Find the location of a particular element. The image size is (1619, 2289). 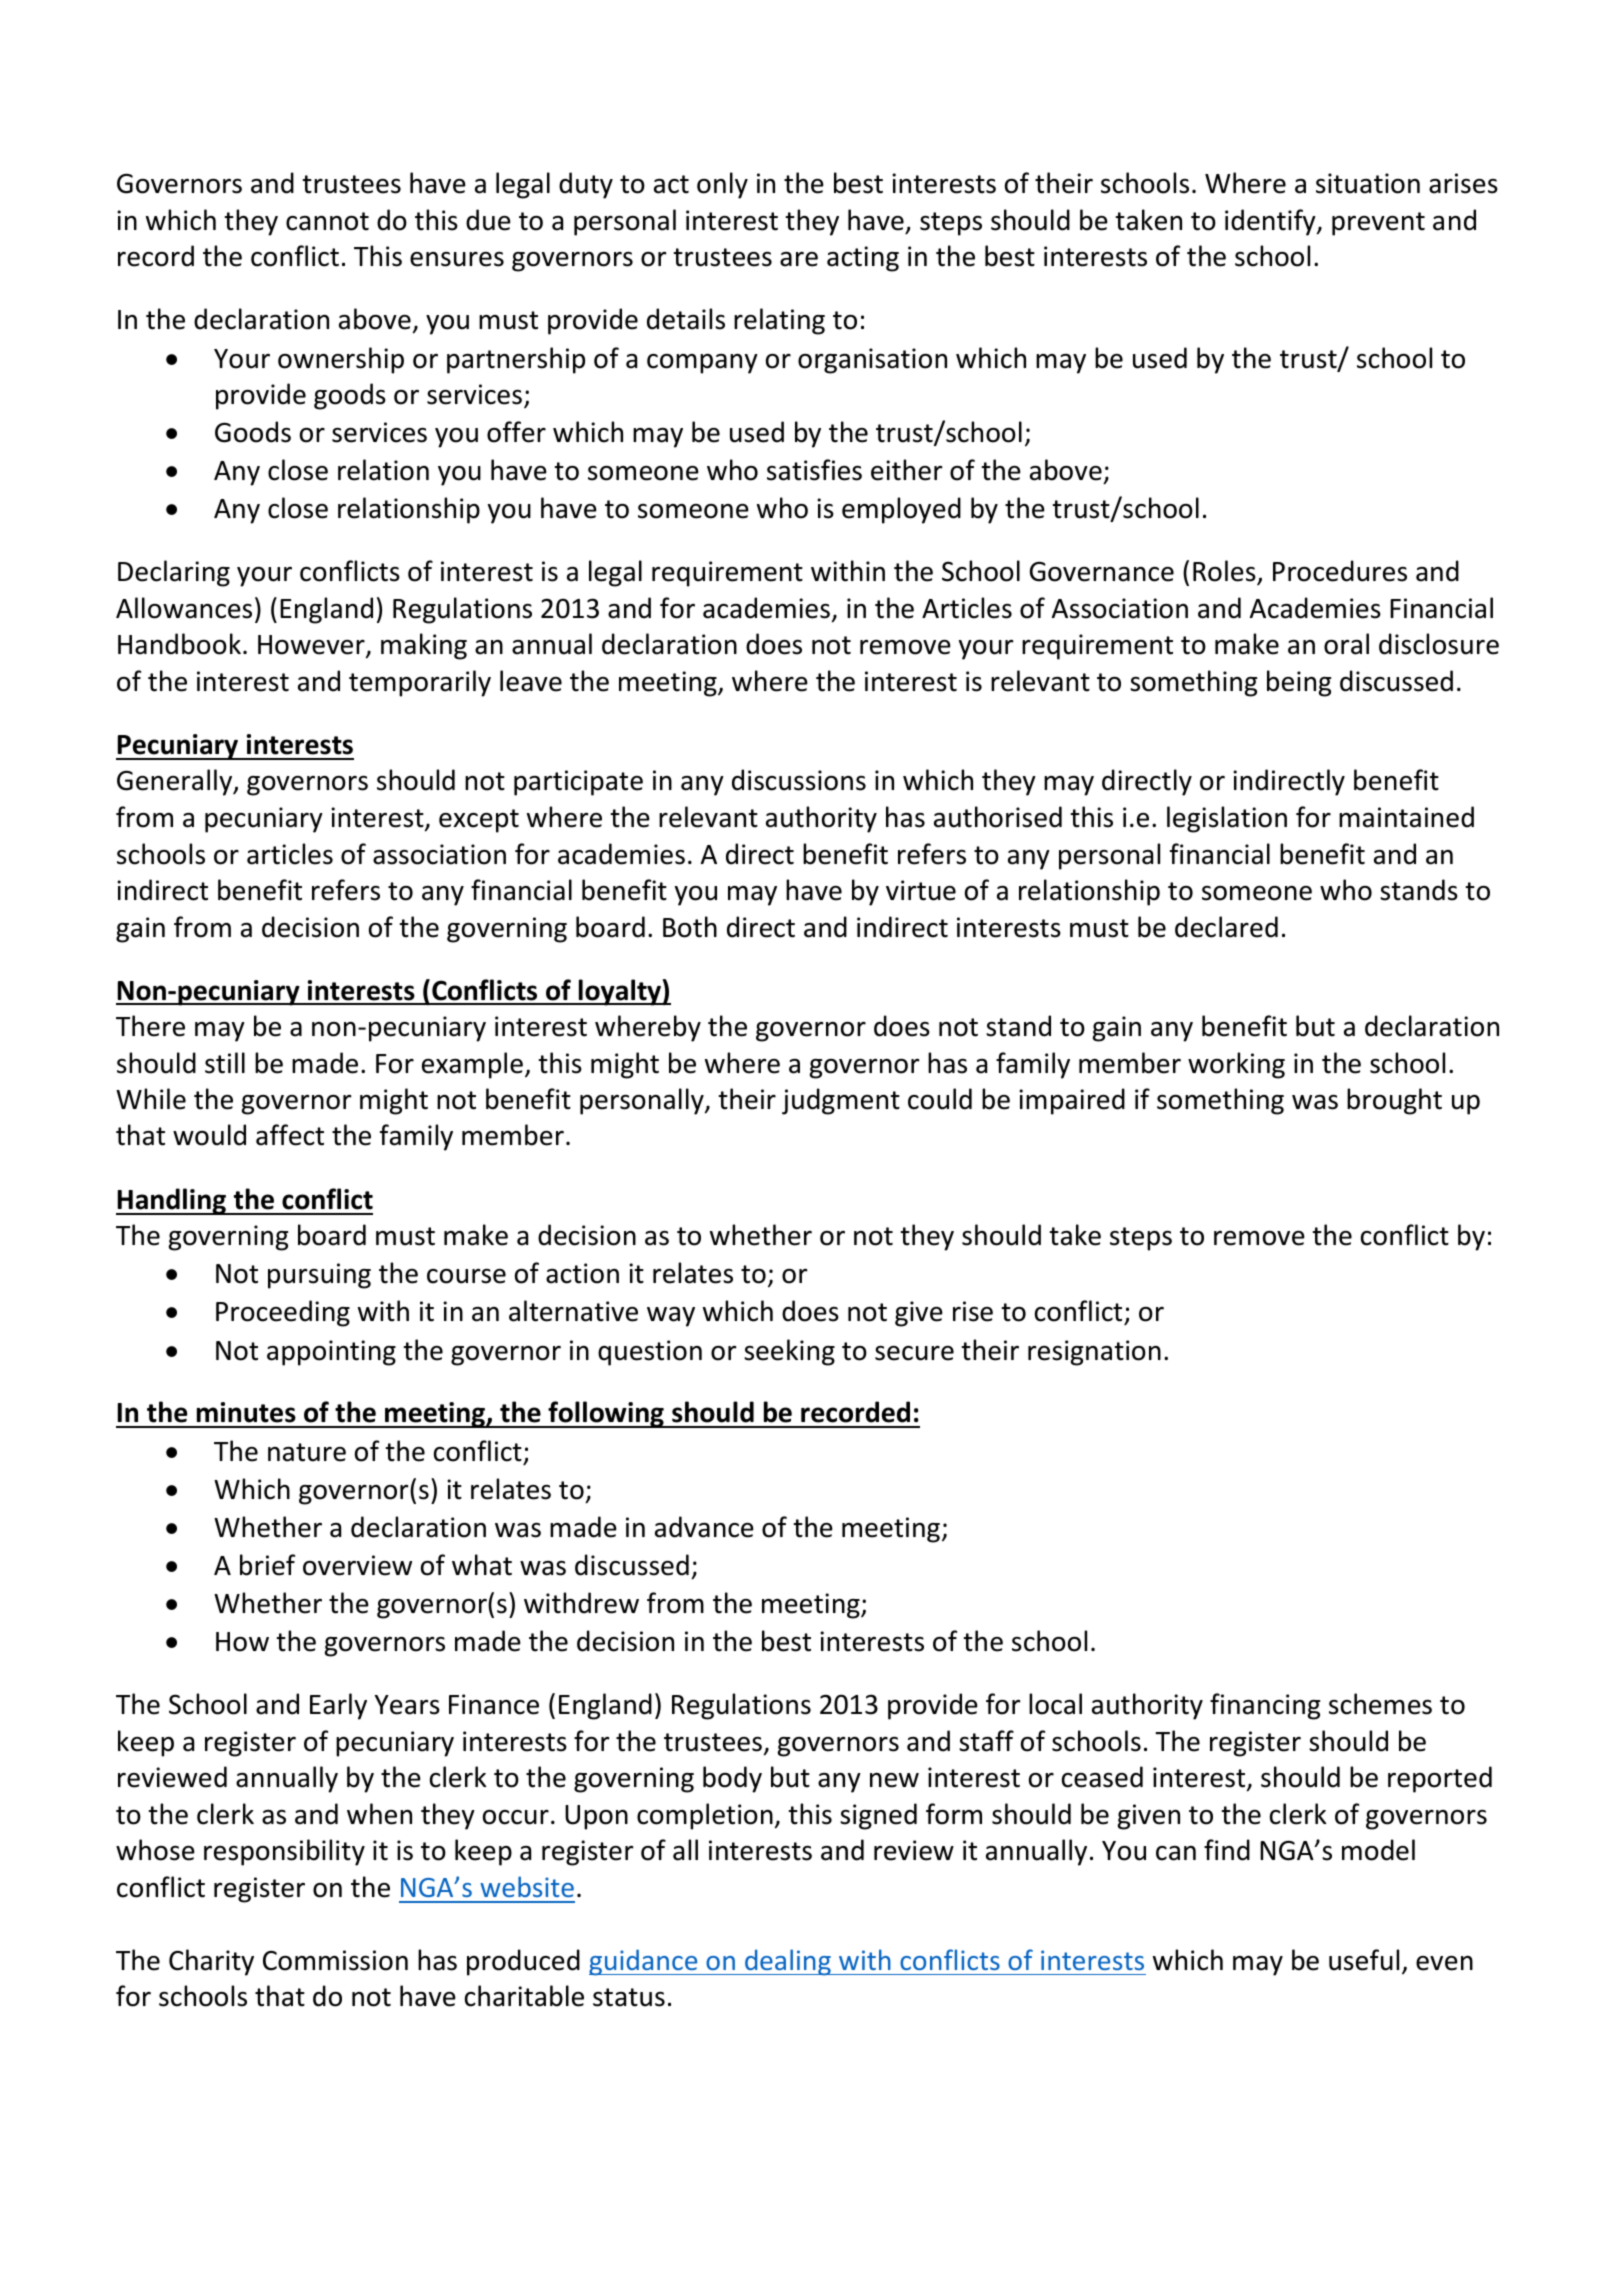

discussions is located at coordinates (799, 780).
